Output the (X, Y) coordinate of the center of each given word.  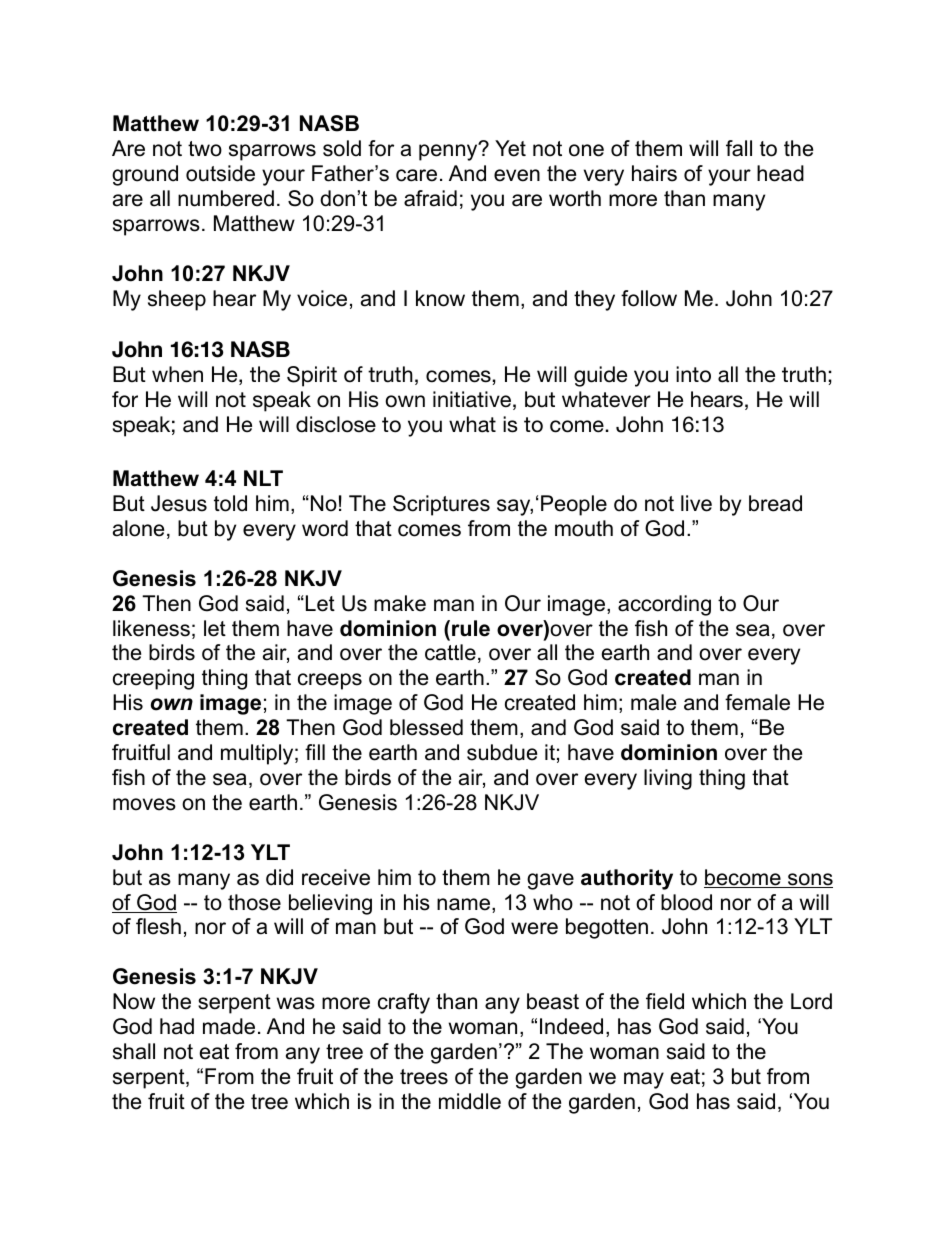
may (644, 1080)
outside (220, 173)
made (229, 1026)
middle (470, 1101)
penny (449, 152)
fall (739, 148)
